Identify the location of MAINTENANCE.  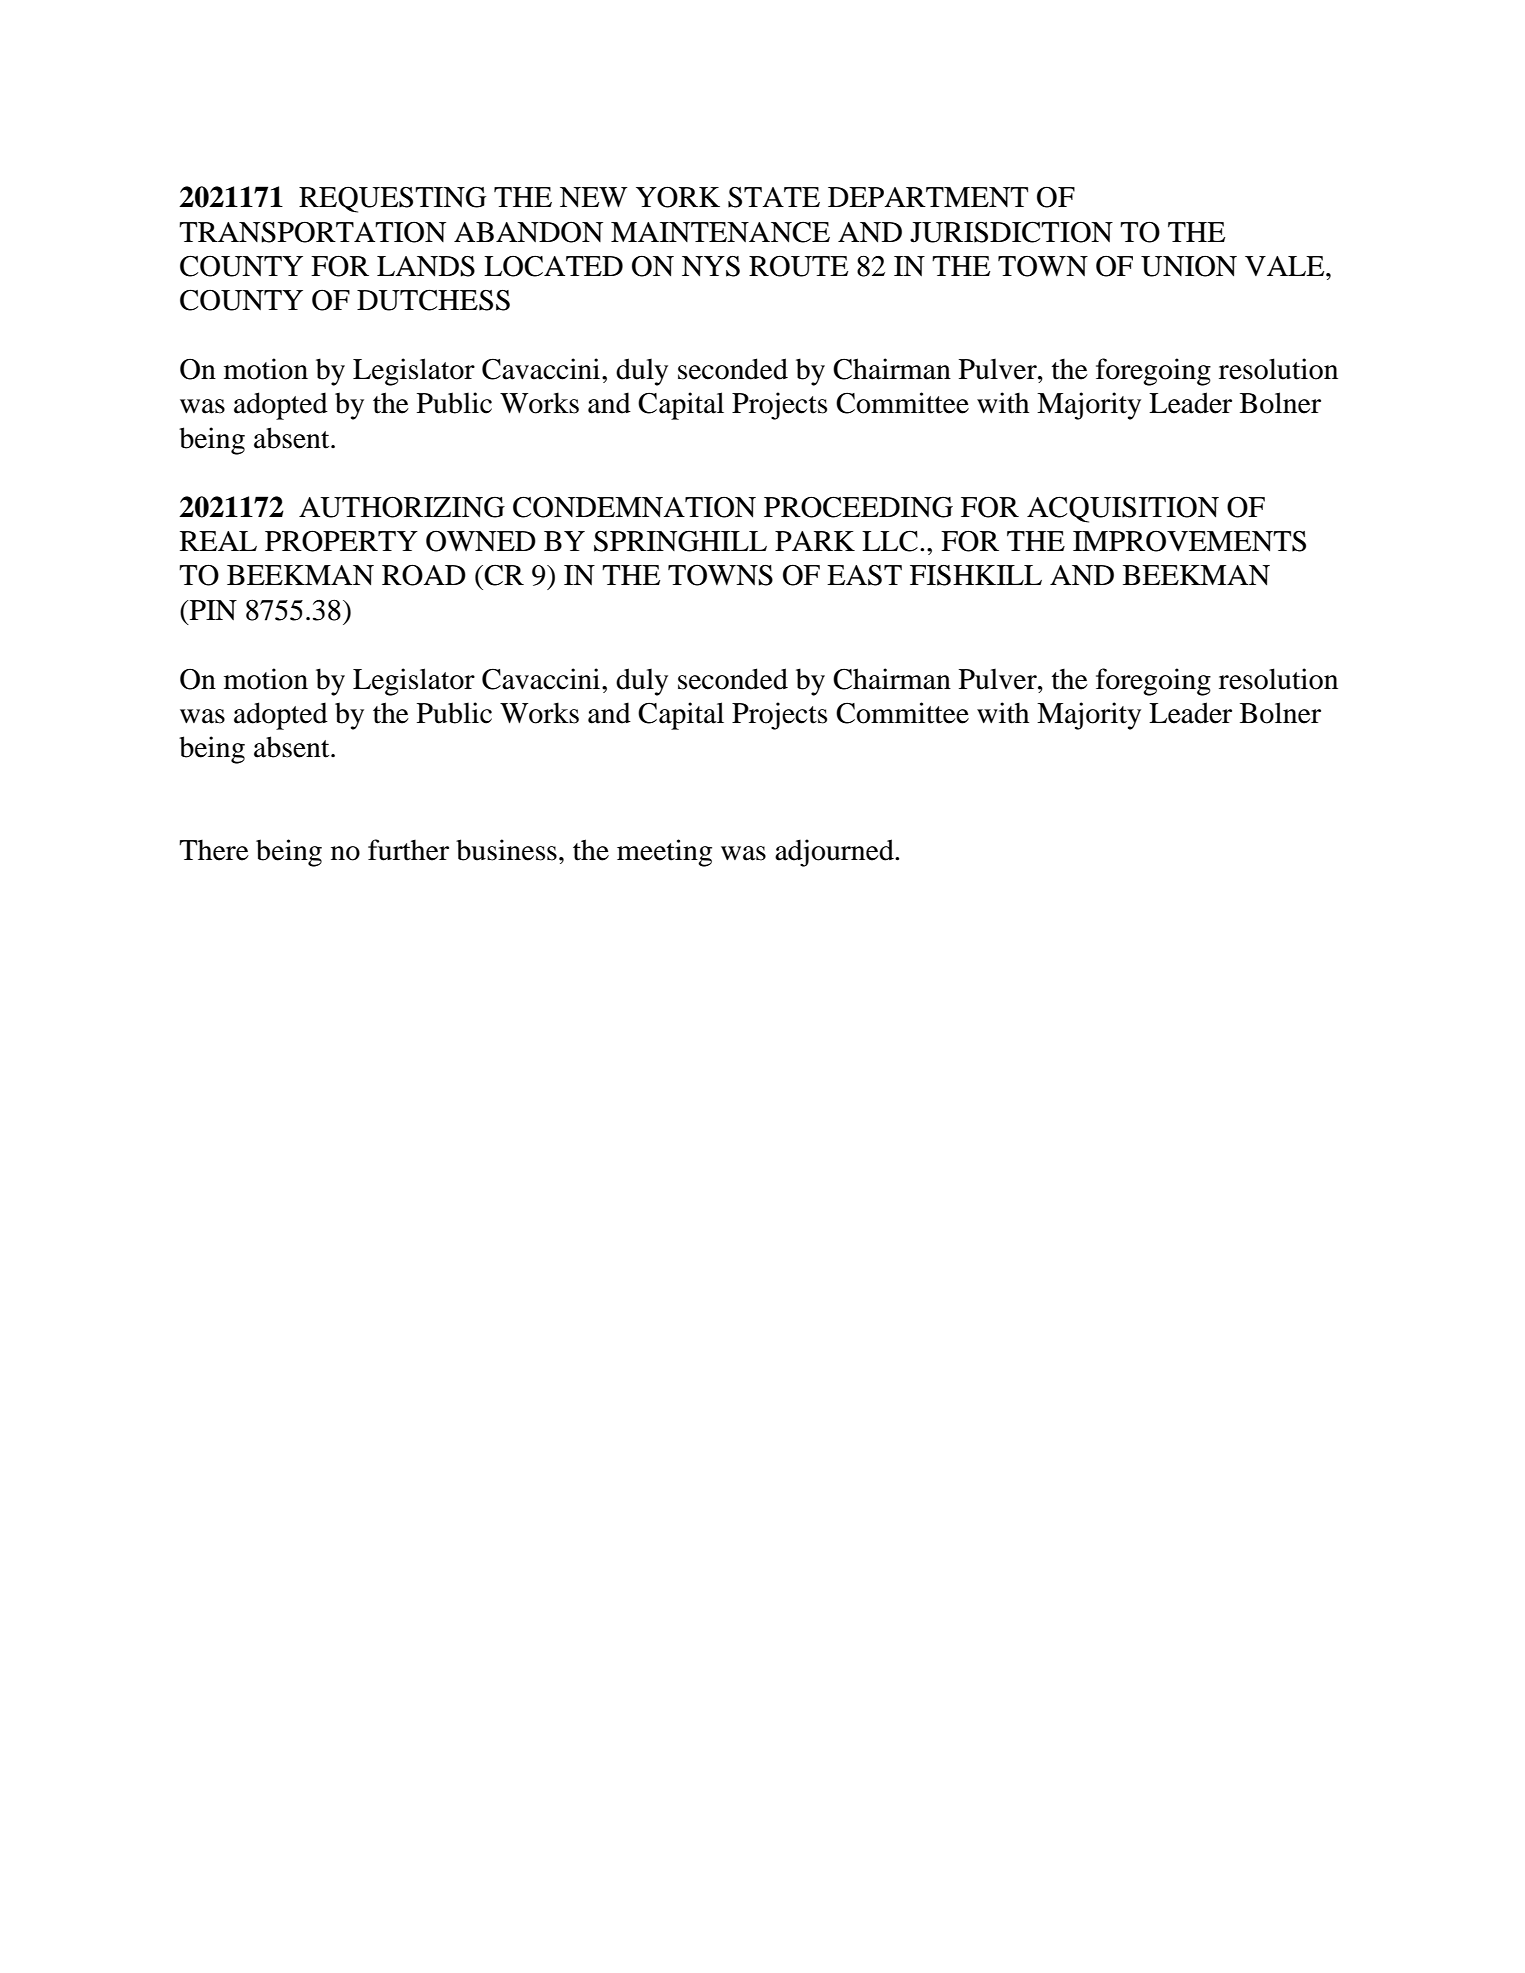
(720, 232).
